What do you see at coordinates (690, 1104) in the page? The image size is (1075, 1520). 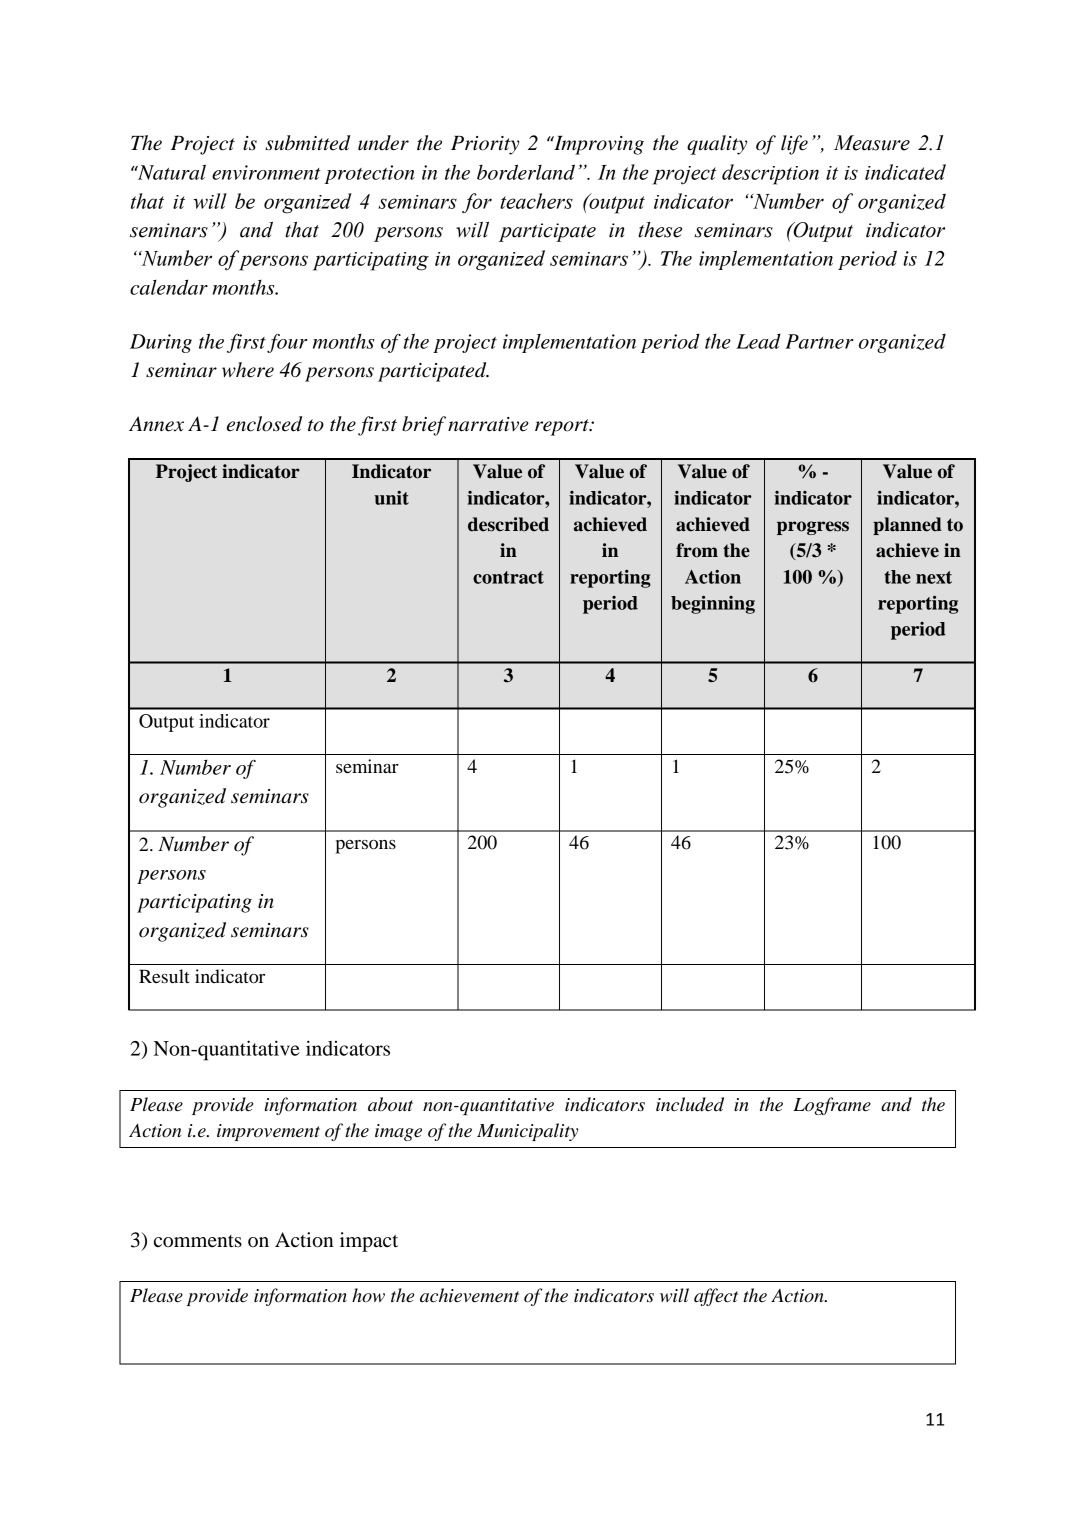 I see `included` at bounding box center [690, 1104].
